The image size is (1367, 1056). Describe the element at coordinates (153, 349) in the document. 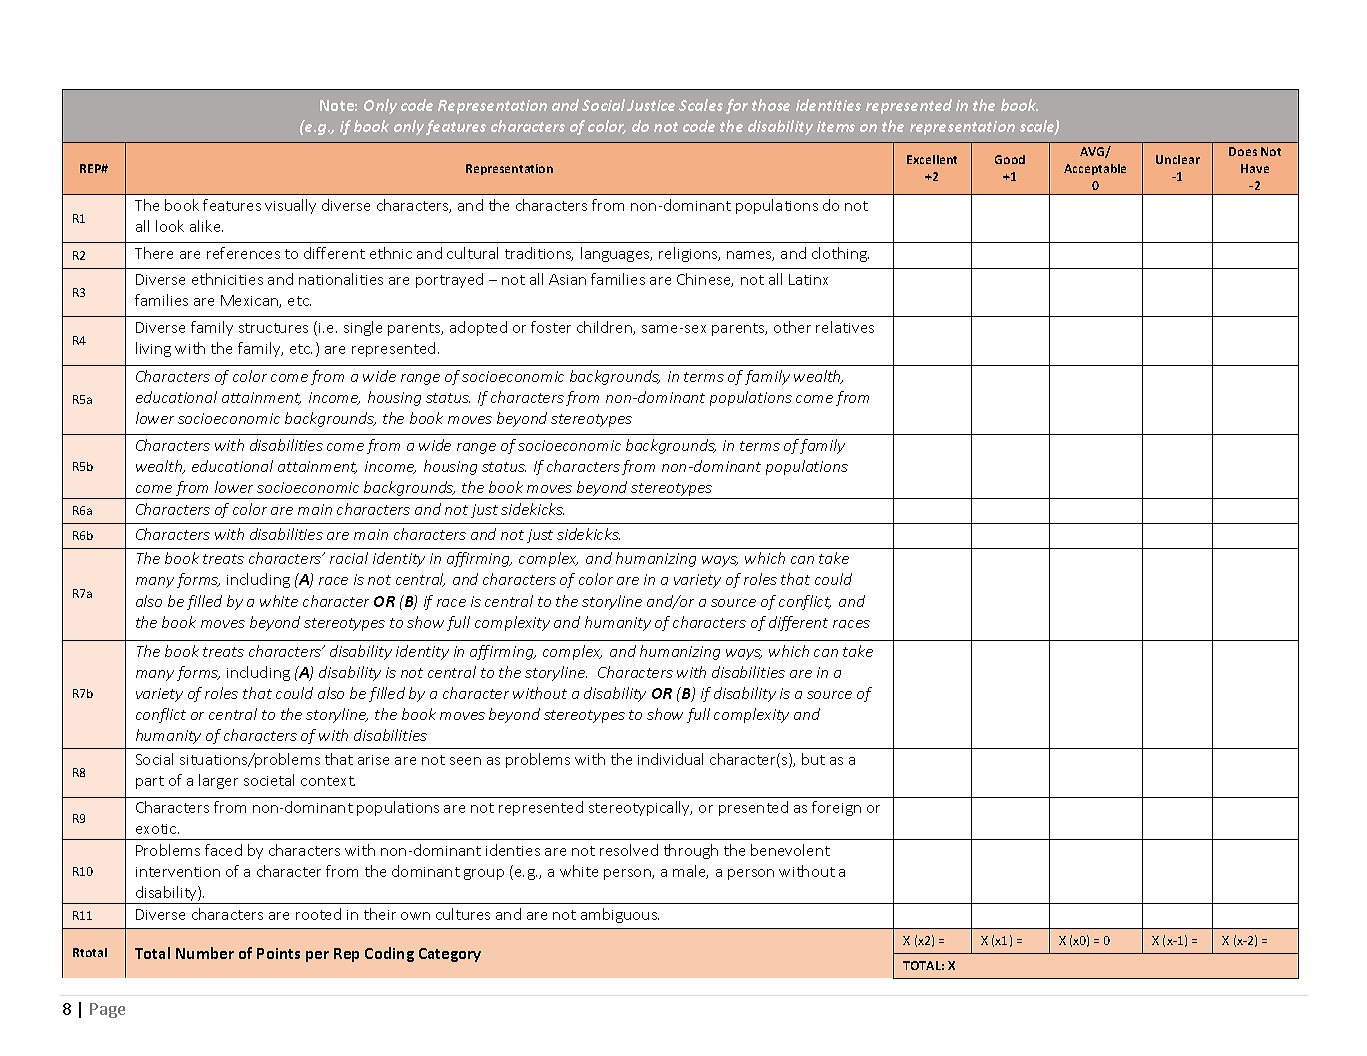

I see `living` at that location.
